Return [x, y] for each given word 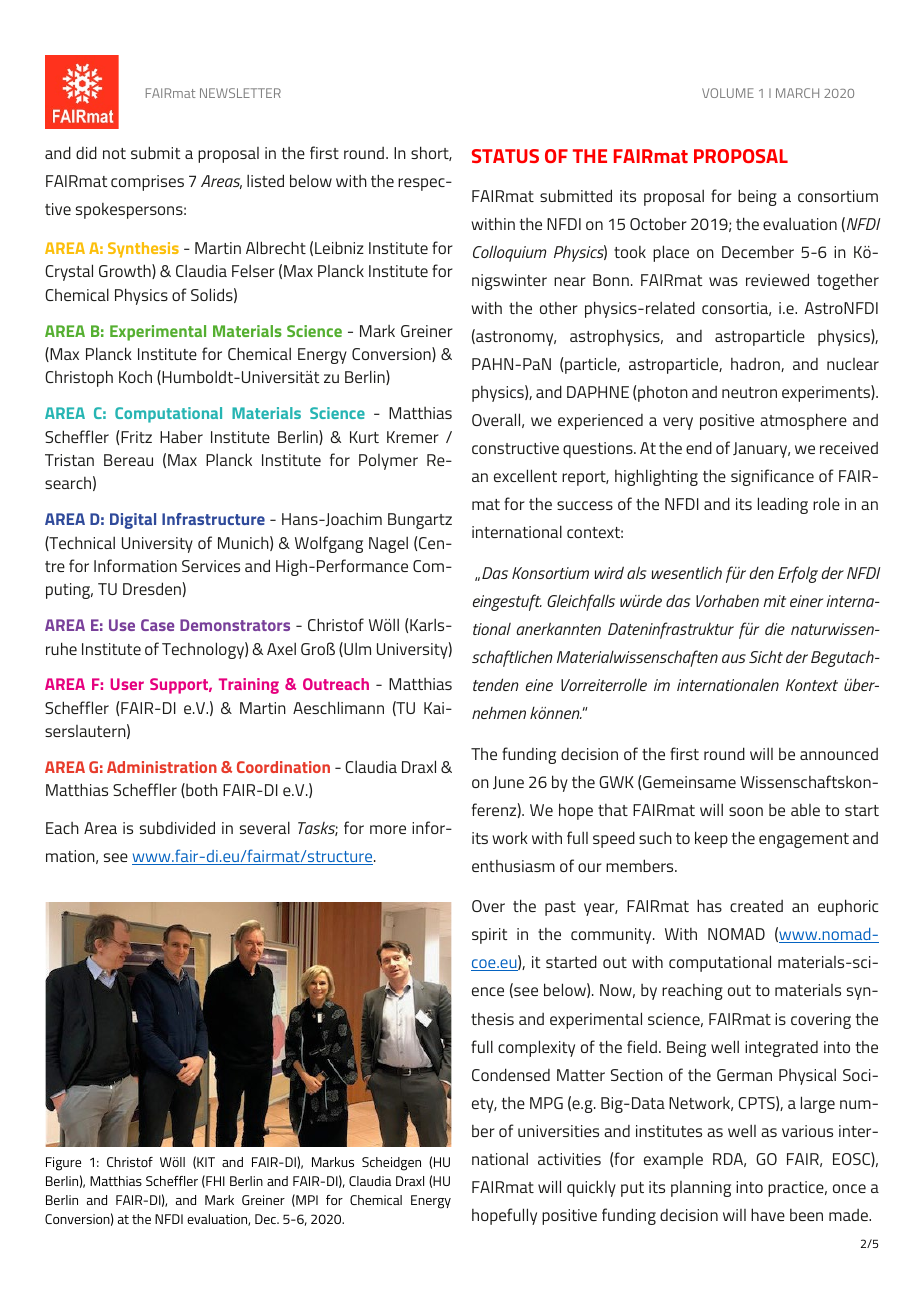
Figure [63, 1164]
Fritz [136, 437]
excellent [525, 475]
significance [772, 477]
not [114, 153]
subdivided [177, 827]
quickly [591, 1188]
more [388, 829]
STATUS [505, 156]
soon [746, 811]
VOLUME [728, 93]
